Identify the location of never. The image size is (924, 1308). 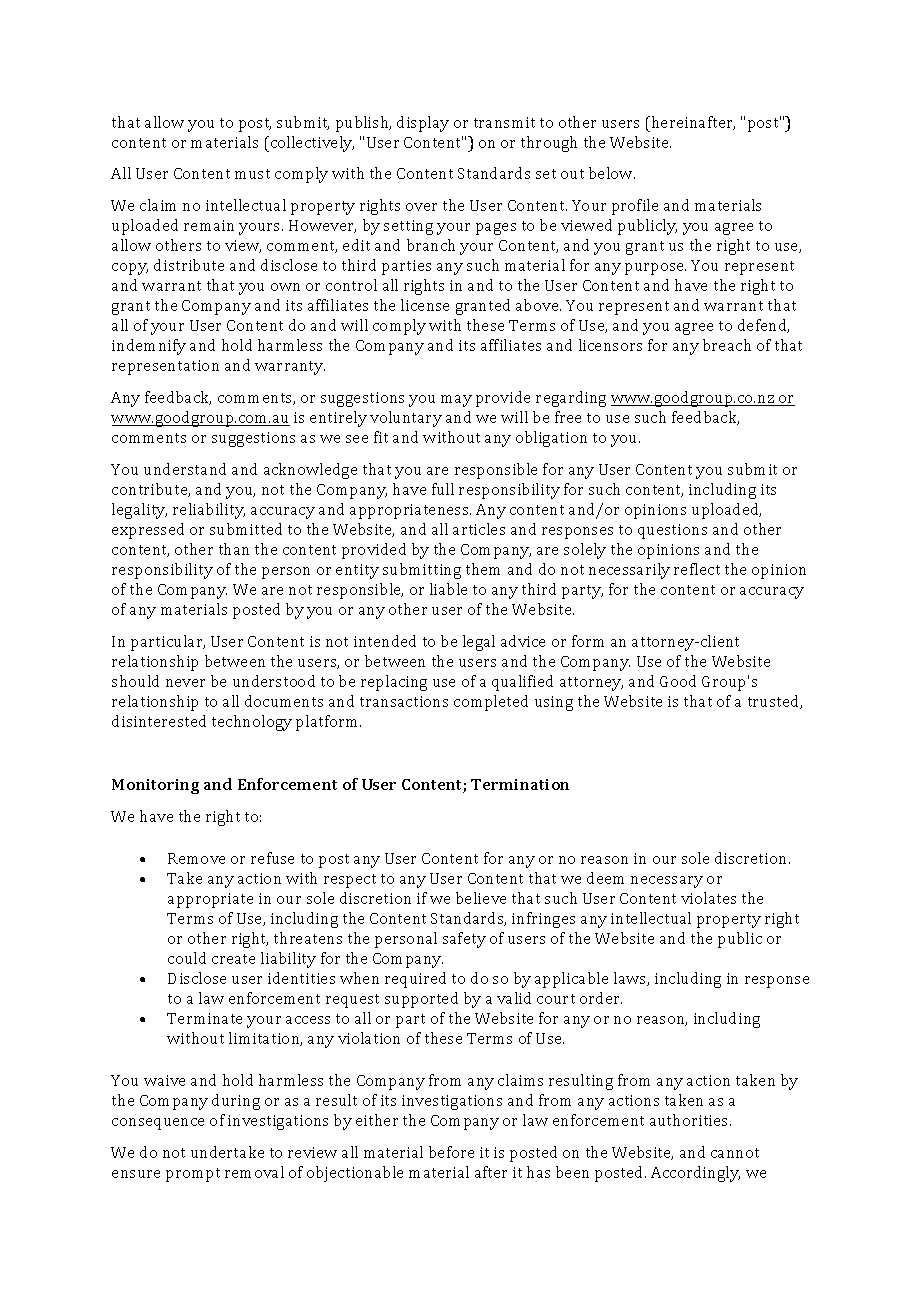
(185, 683).
